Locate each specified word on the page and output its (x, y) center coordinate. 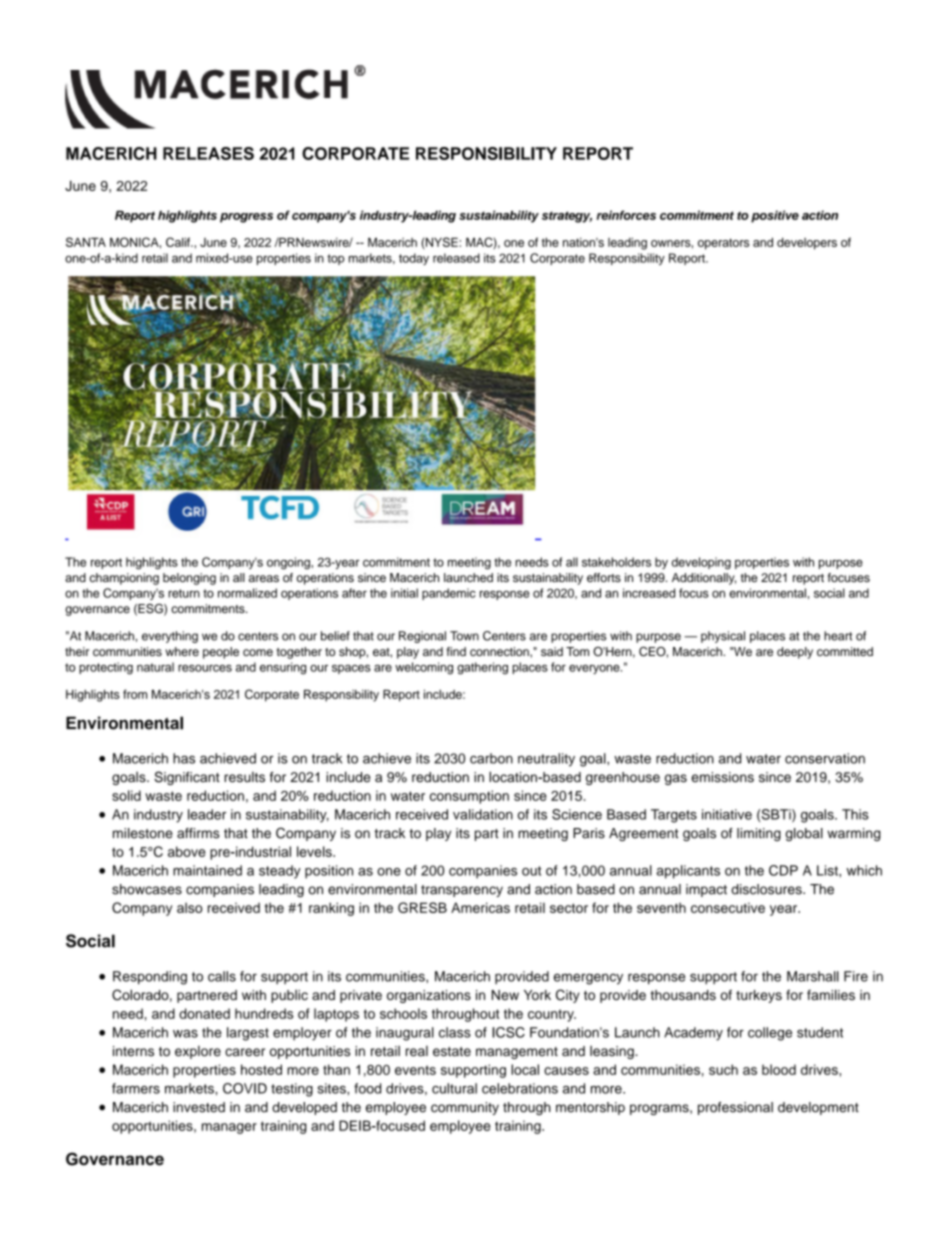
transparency (462, 891)
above (187, 851)
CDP (783, 870)
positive (775, 216)
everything (170, 637)
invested (199, 1107)
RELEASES (208, 153)
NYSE (442, 243)
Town (464, 636)
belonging (189, 579)
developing (701, 563)
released (456, 258)
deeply (795, 653)
